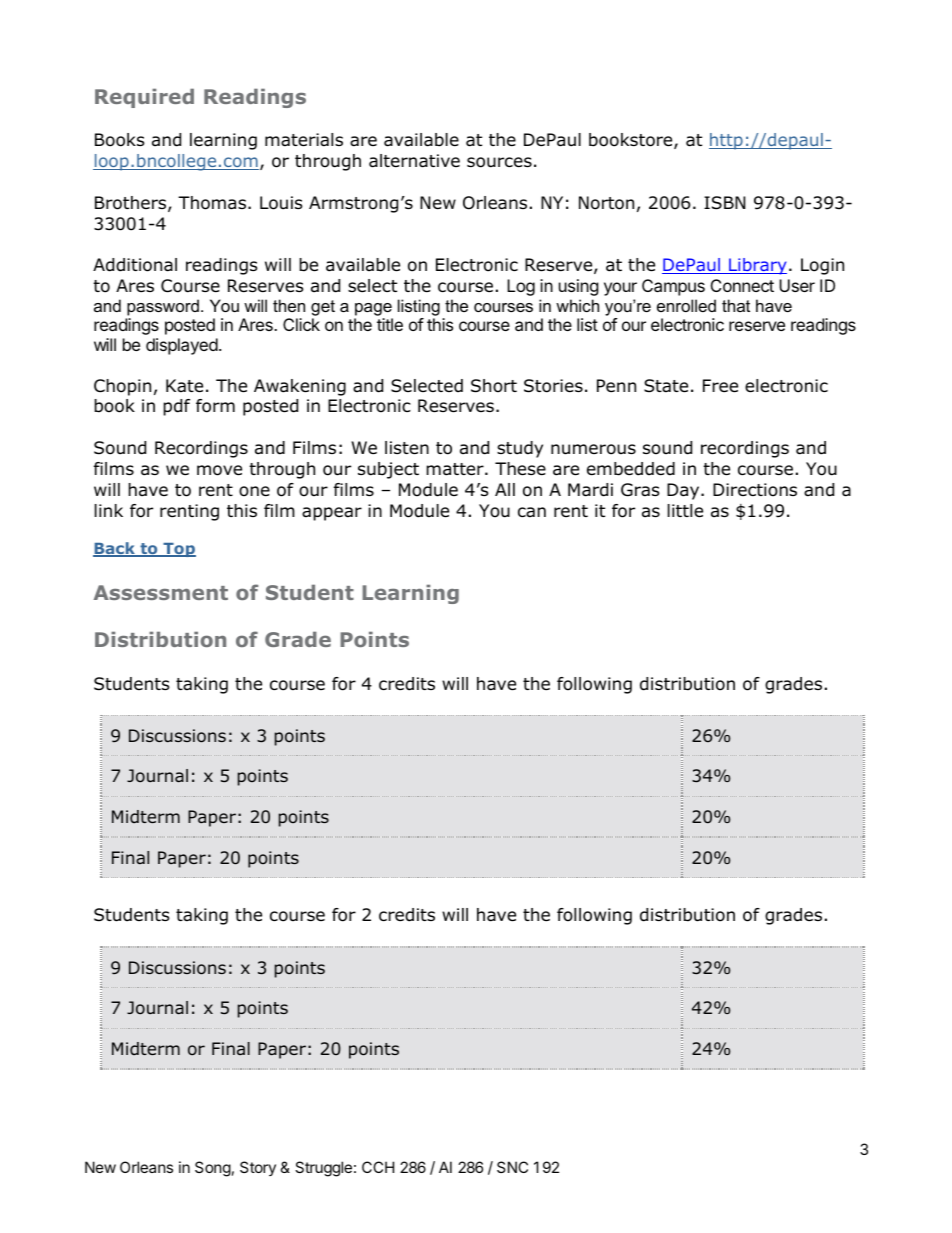 The height and width of the document is (1233, 952). I want to click on move, so click(219, 470).
